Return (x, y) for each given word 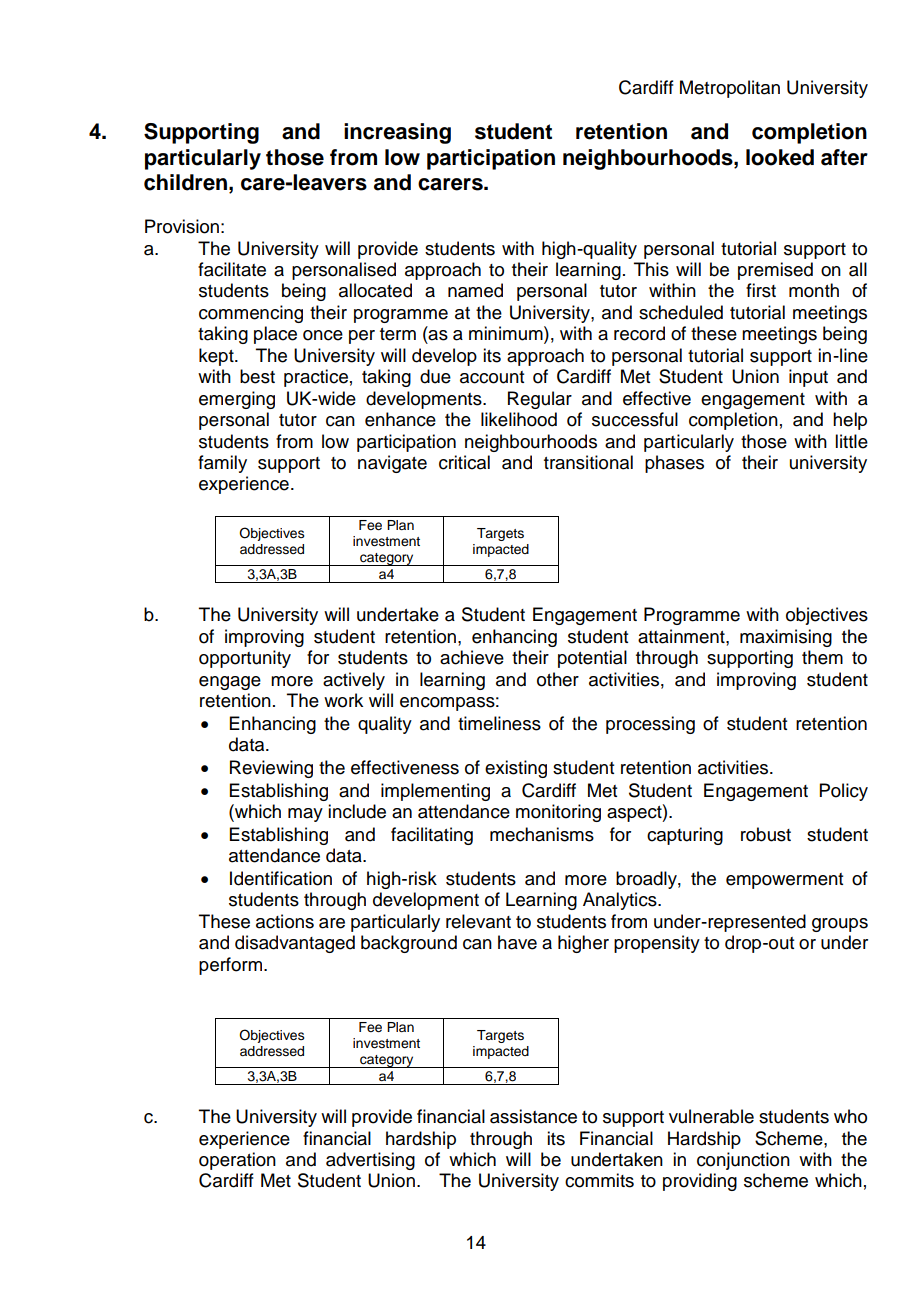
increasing (397, 133)
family (222, 464)
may (305, 815)
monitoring (558, 813)
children (187, 182)
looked (780, 157)
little (851, 441)
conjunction (743, 1161)
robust (766, 834)
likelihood (519, 419)
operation (237, 1161)
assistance (533, 1116)
